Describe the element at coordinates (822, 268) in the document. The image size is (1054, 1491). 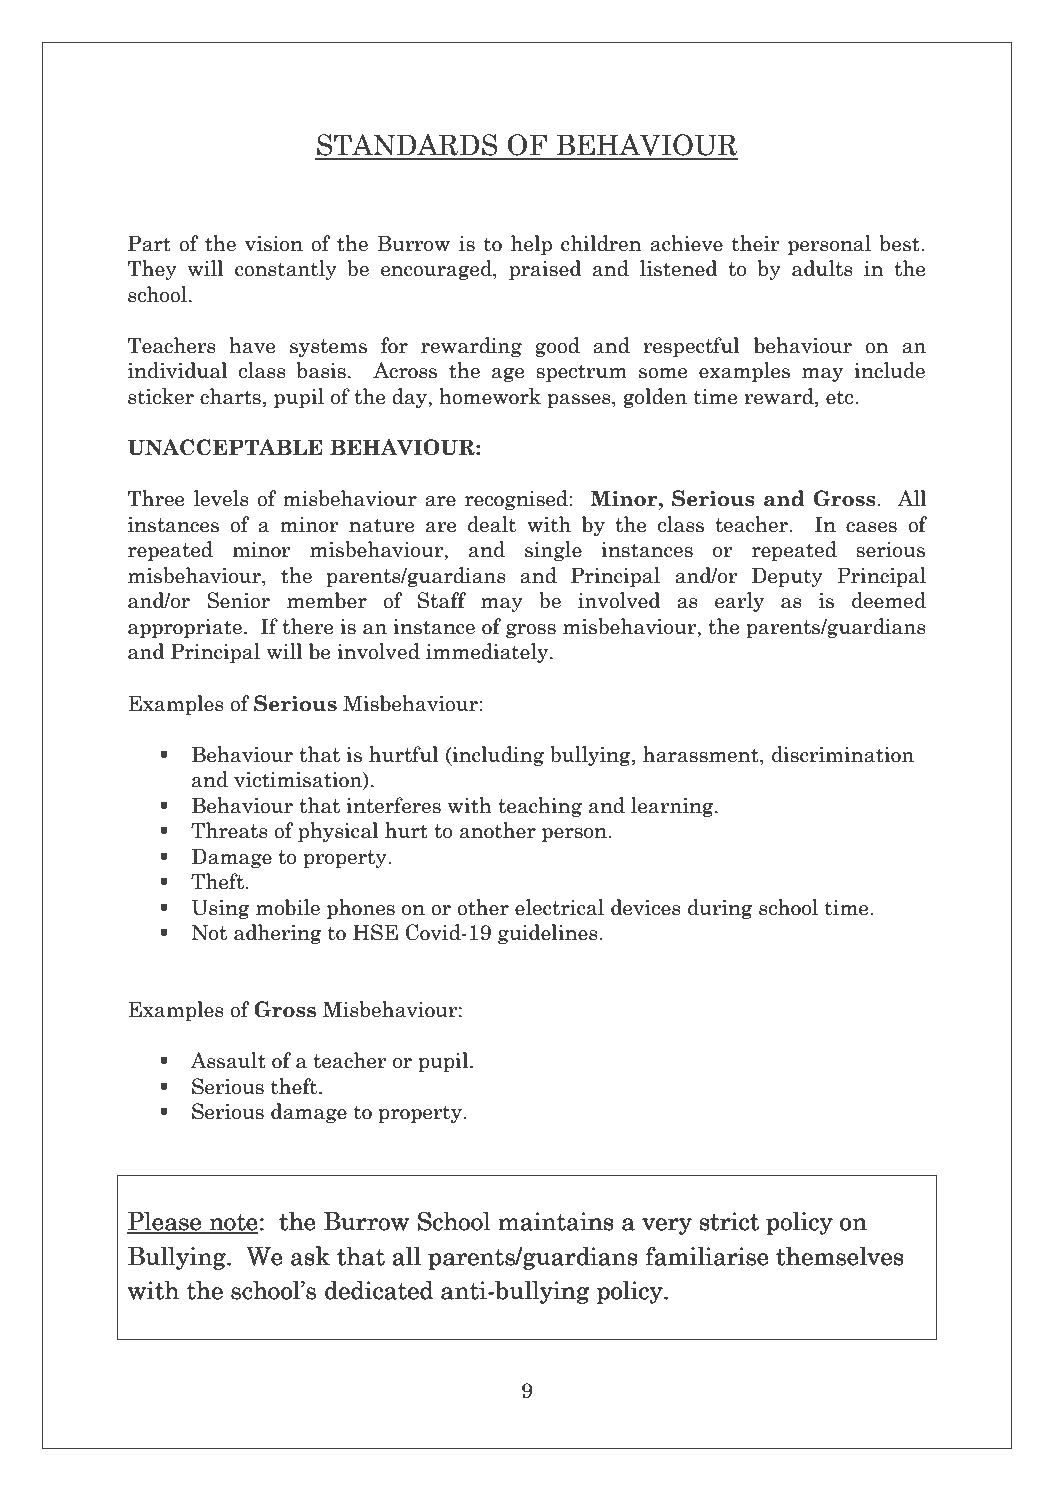
I see `adults` at that location.
